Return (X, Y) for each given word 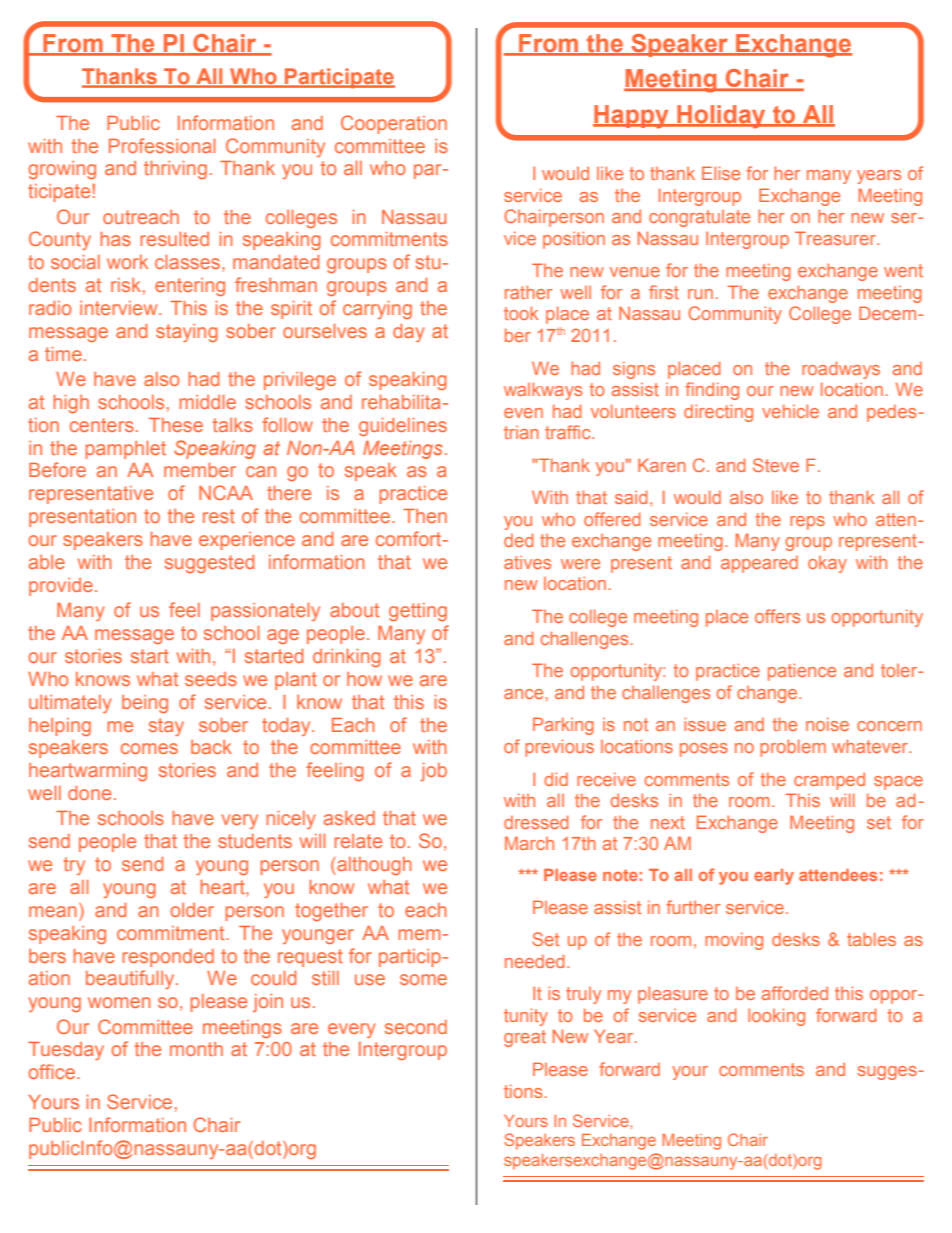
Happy (632, 117)
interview (120, 308)
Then (425, 516)
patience (802, 672)
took (521, 313)
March (529, 843)
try (74, 866)
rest (219, 516)
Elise (721, 173)
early (774, 877)
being (145, 704)
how (364, 679)
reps (807, 523)
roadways (841, 370)
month (196, 1049)
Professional (162, 145)
